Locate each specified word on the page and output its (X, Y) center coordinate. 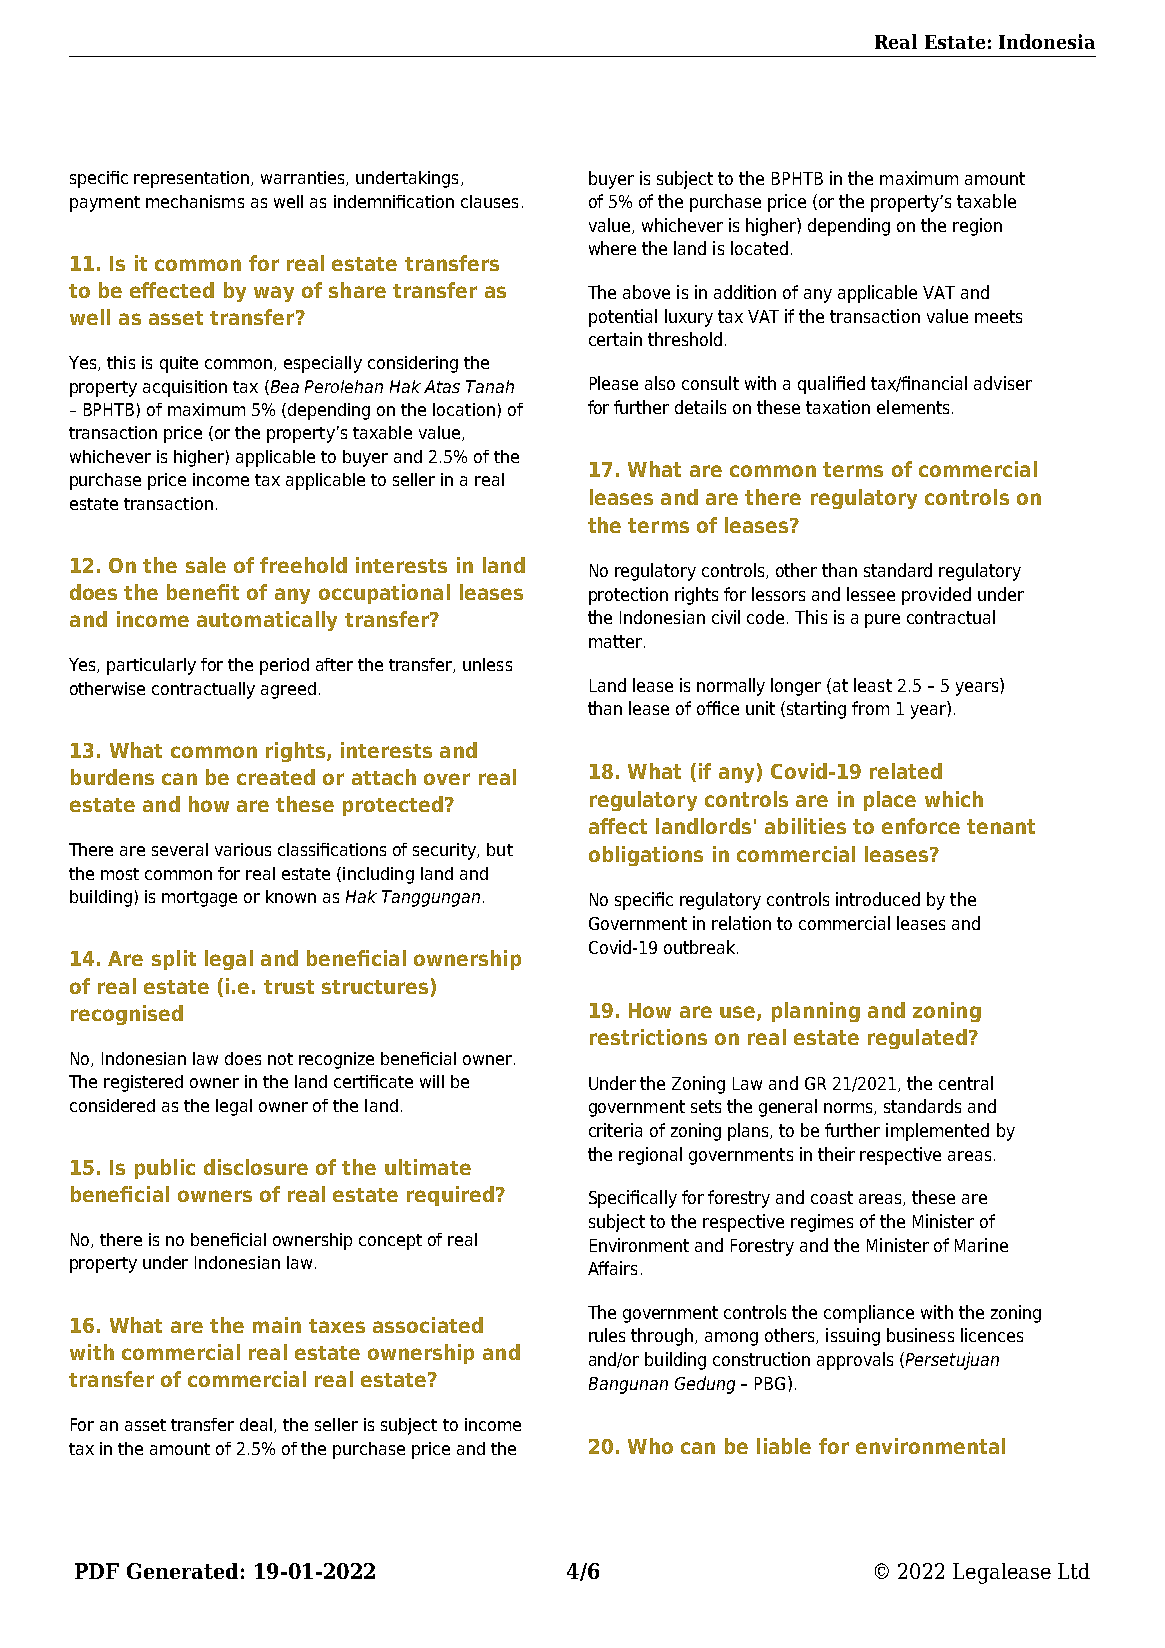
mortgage (199, 899)
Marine (981, 1245)
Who (650, 1446)
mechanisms (195, 201)
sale (206, 565)
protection (628, 596)
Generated (182, 1571)
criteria (615, 1130)
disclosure (256, 1167)
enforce (921, 826)
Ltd (1074, 1571)
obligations (646, 856)
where (612, 248)
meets (998, 316)
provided (936, 596)
